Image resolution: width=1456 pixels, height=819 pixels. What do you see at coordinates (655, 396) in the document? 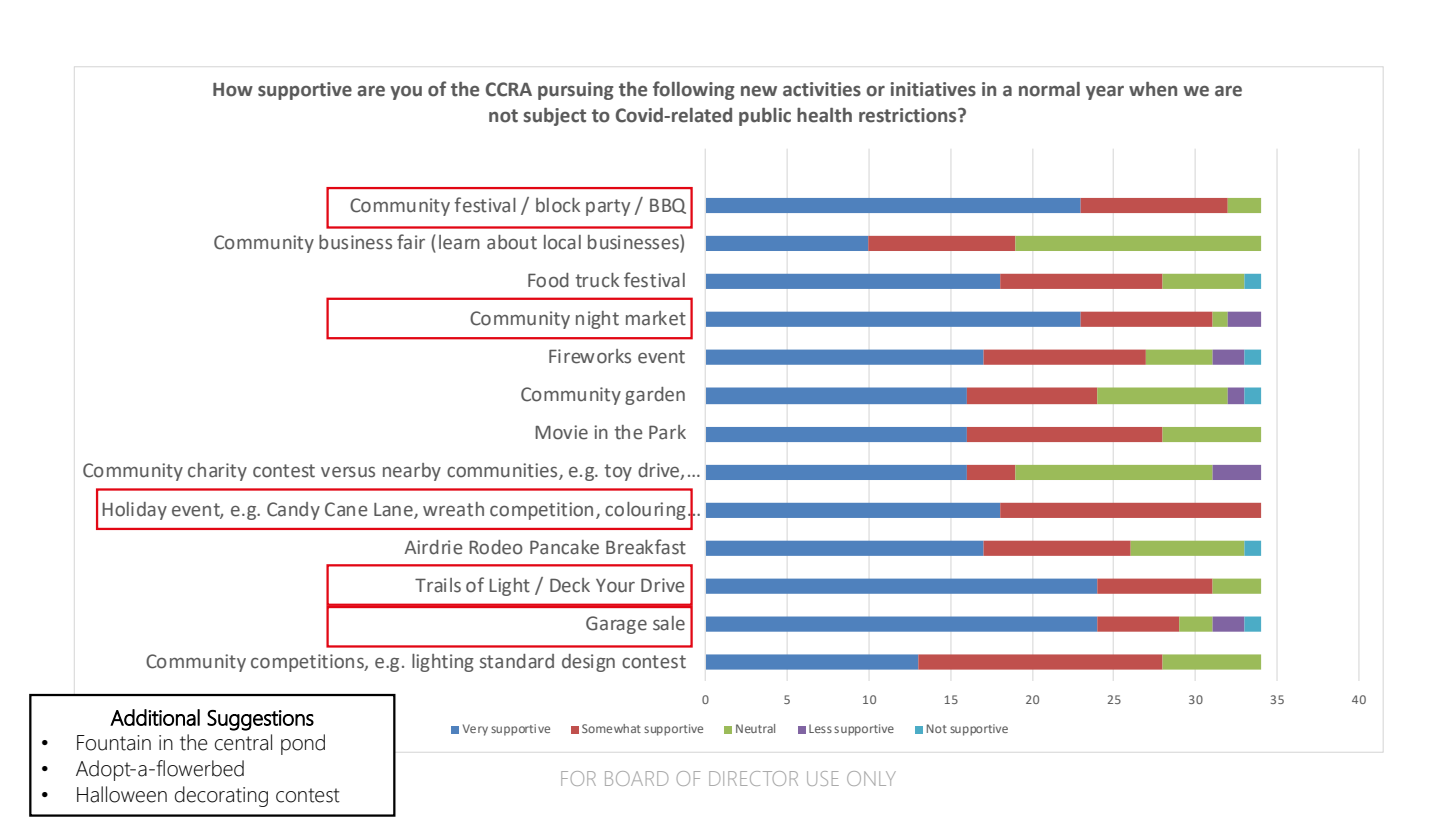
I see `garden` at bounding box center [655, 396].
